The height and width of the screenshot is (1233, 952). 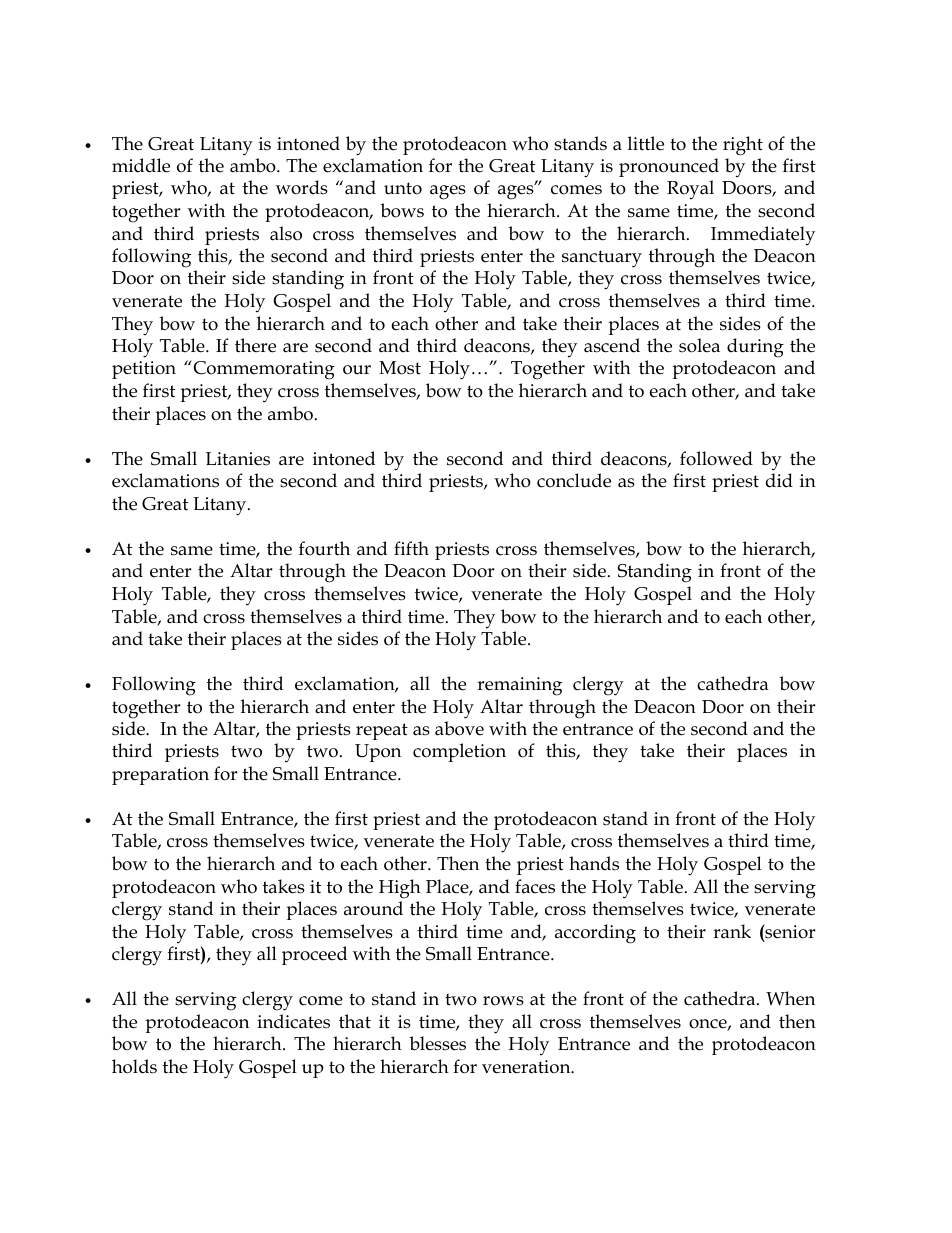 What do you see at coordinates (293, 1021) in the screenshot?
I see `indicates` at bounding box center [293, 1021].
